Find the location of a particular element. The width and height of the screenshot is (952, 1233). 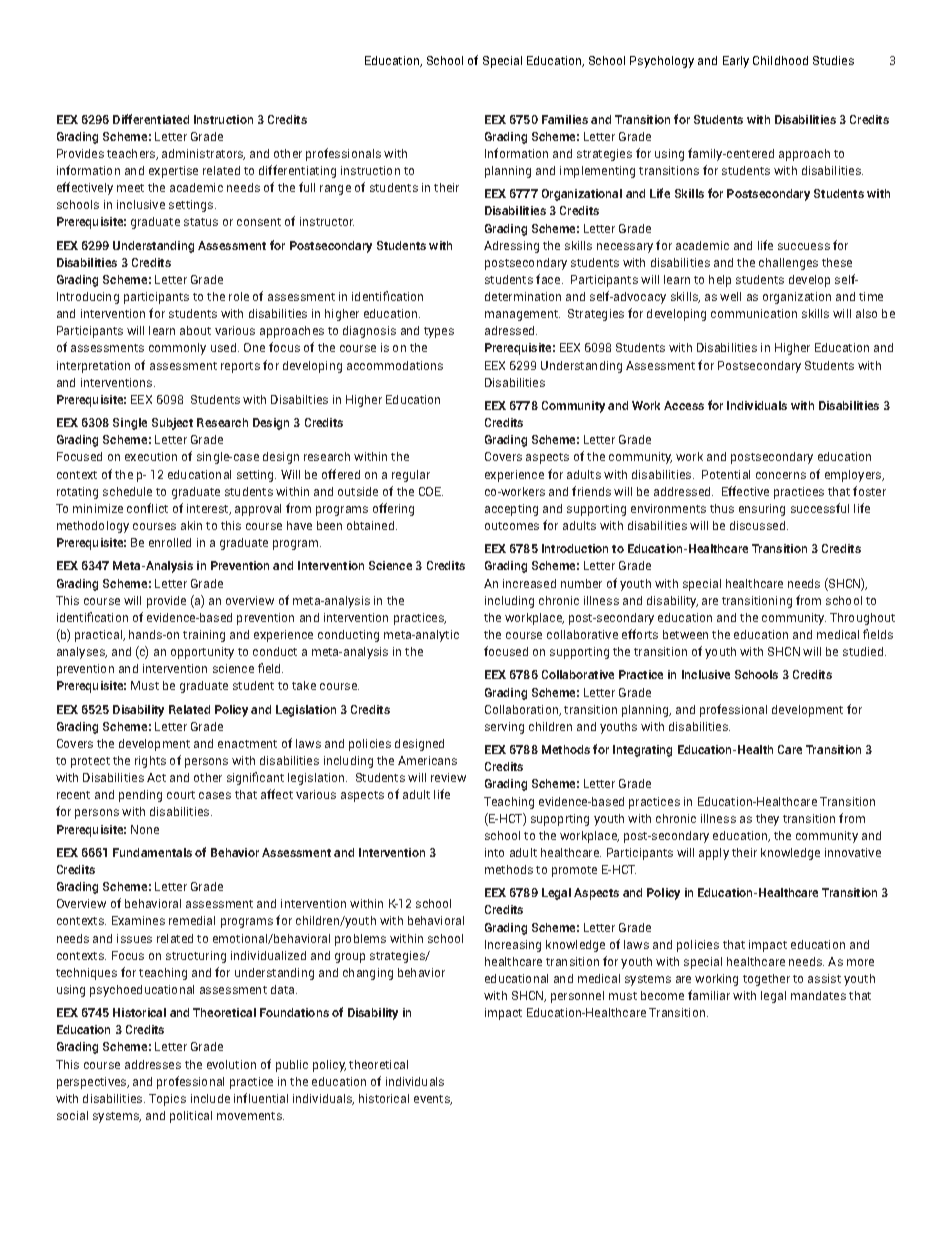

None is located at coordinates (145, 829).
